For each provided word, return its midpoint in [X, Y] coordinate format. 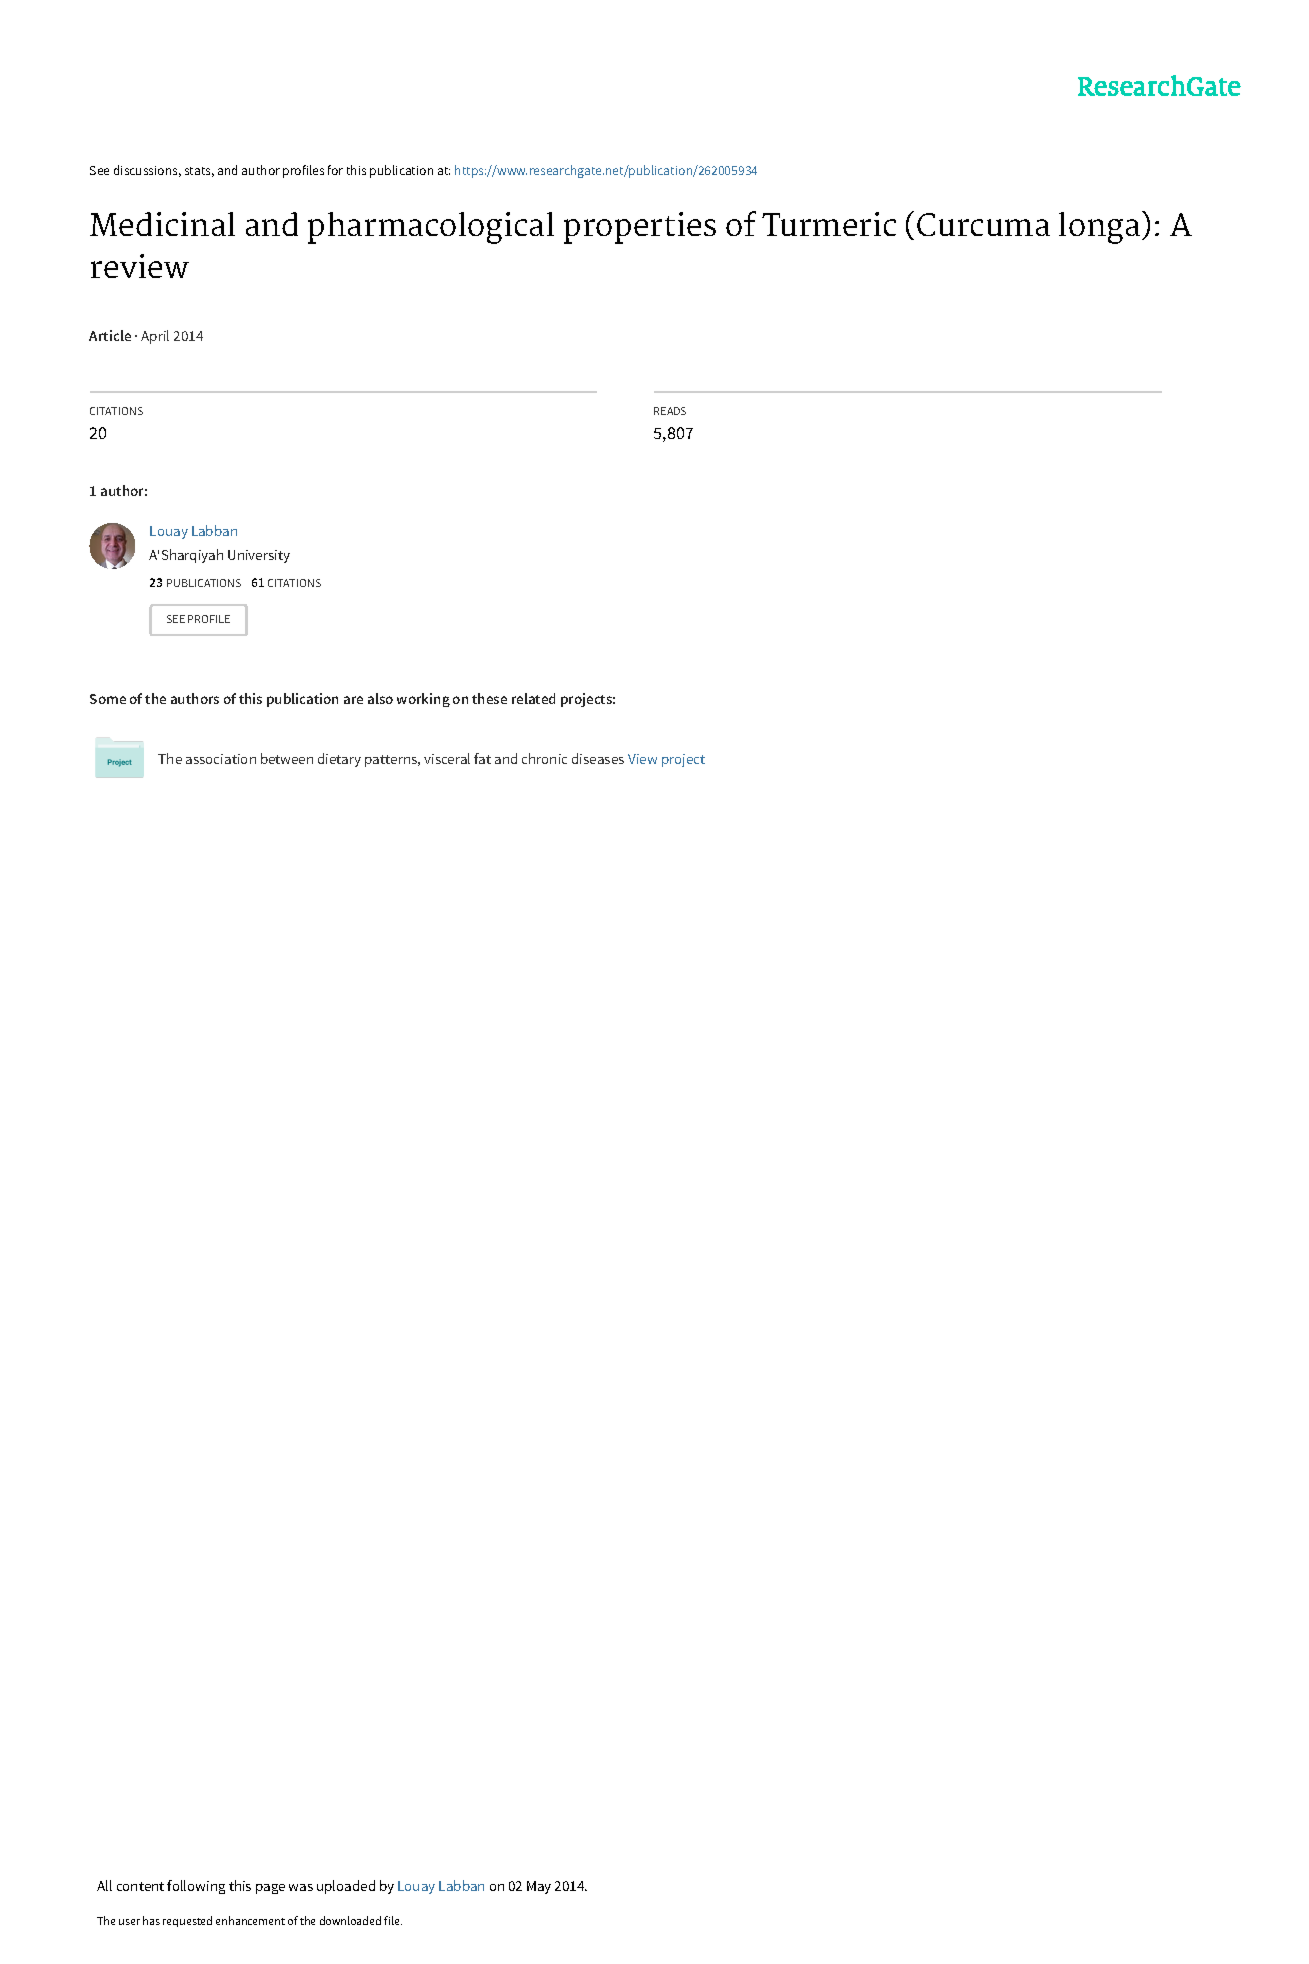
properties [640, 228]
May [539, 1887]
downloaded [350, 1920]
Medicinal [162, 224]
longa [1099, 228]
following [196, 1887]
